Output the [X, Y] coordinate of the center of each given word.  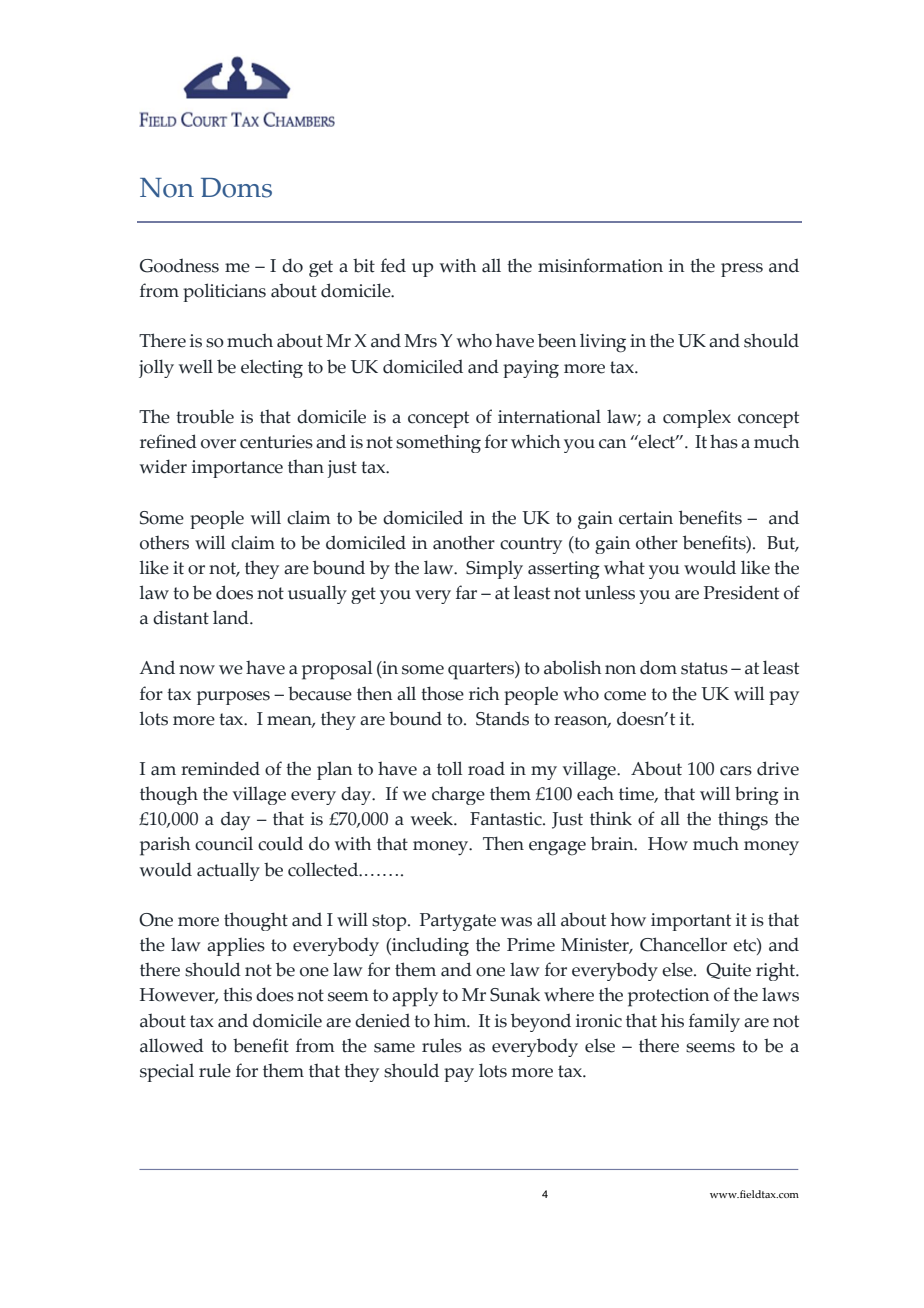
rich [484, 693]
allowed [172, 1045]
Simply [494, 570]
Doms [236, 188]
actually [228, 871]
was [516, 922]
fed [393, 265]
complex [697, 418]
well [196, 366]
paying [531, 369]
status [704, 668]
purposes [233, 698]
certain [646, 518]
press [742, 270]
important [691, 922]
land [232, 617]
